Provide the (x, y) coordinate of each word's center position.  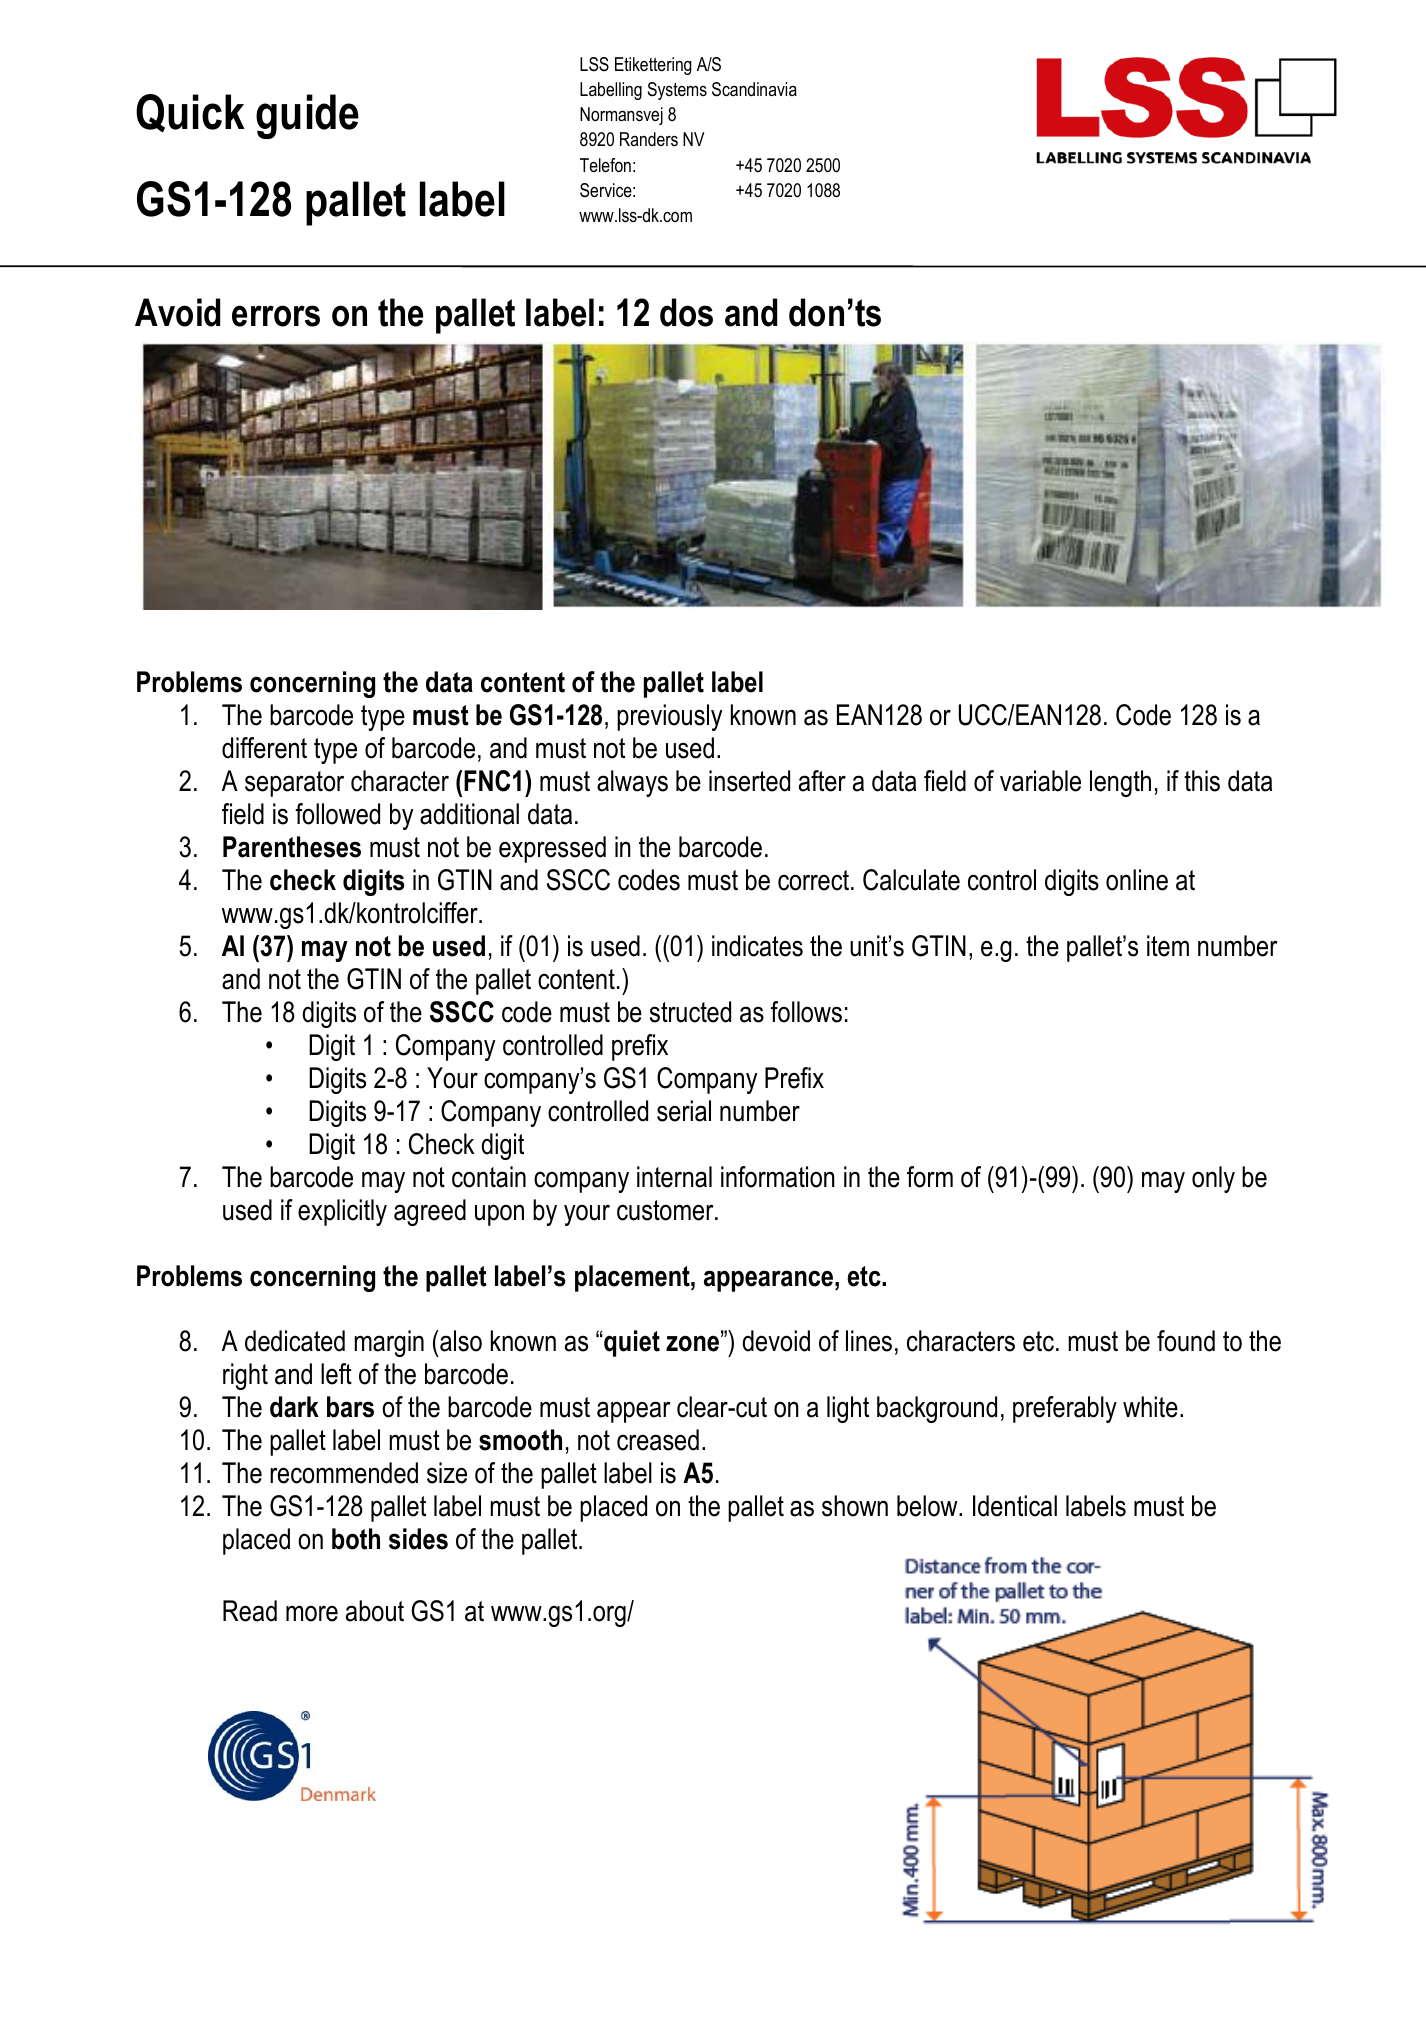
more (312, 1613)
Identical (1015, 1506)
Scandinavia (754, 89)
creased (658, 1440)
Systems (677, 91)
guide (307, 116)
